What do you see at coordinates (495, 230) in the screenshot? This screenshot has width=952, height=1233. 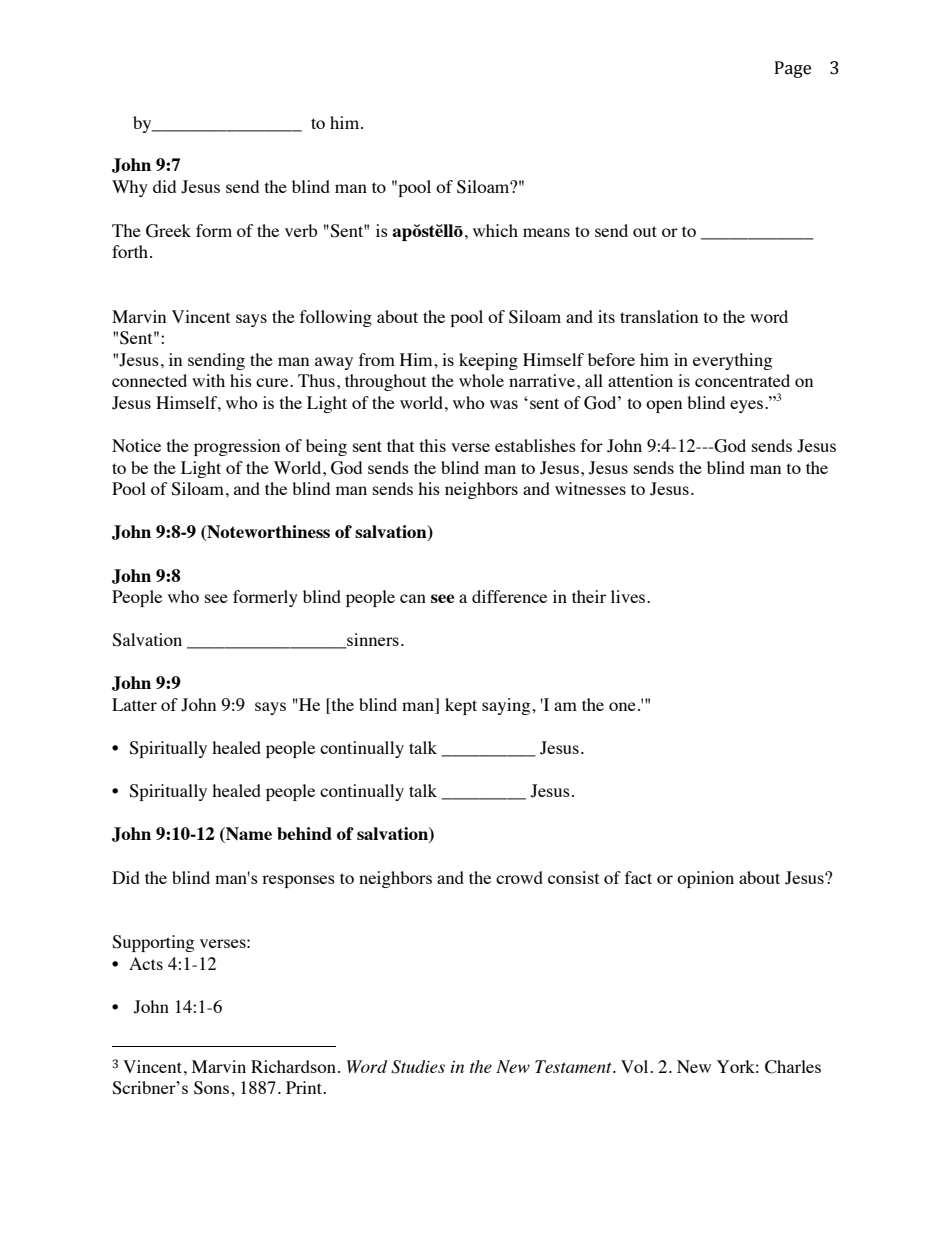 I see `which` at bounding box center [495, 230].
